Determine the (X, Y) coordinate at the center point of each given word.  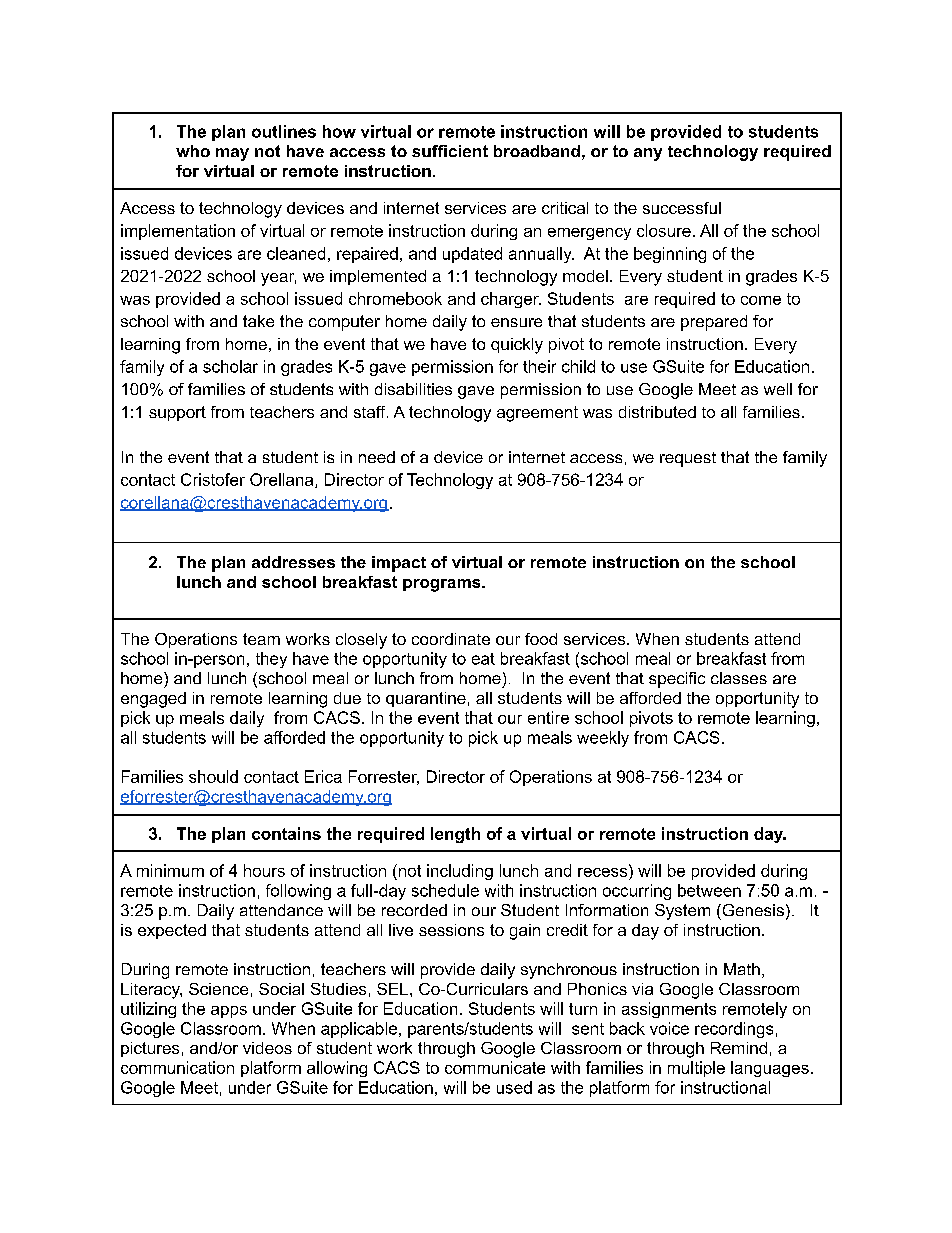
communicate (495, 1067)
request (688, 459)
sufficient (450, 151)
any (648, 154)
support (177, 413)
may (232, 154)
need (377, 457)
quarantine (426, 699)
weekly (603, 739)
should (213, 776)
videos (267, 1048)
